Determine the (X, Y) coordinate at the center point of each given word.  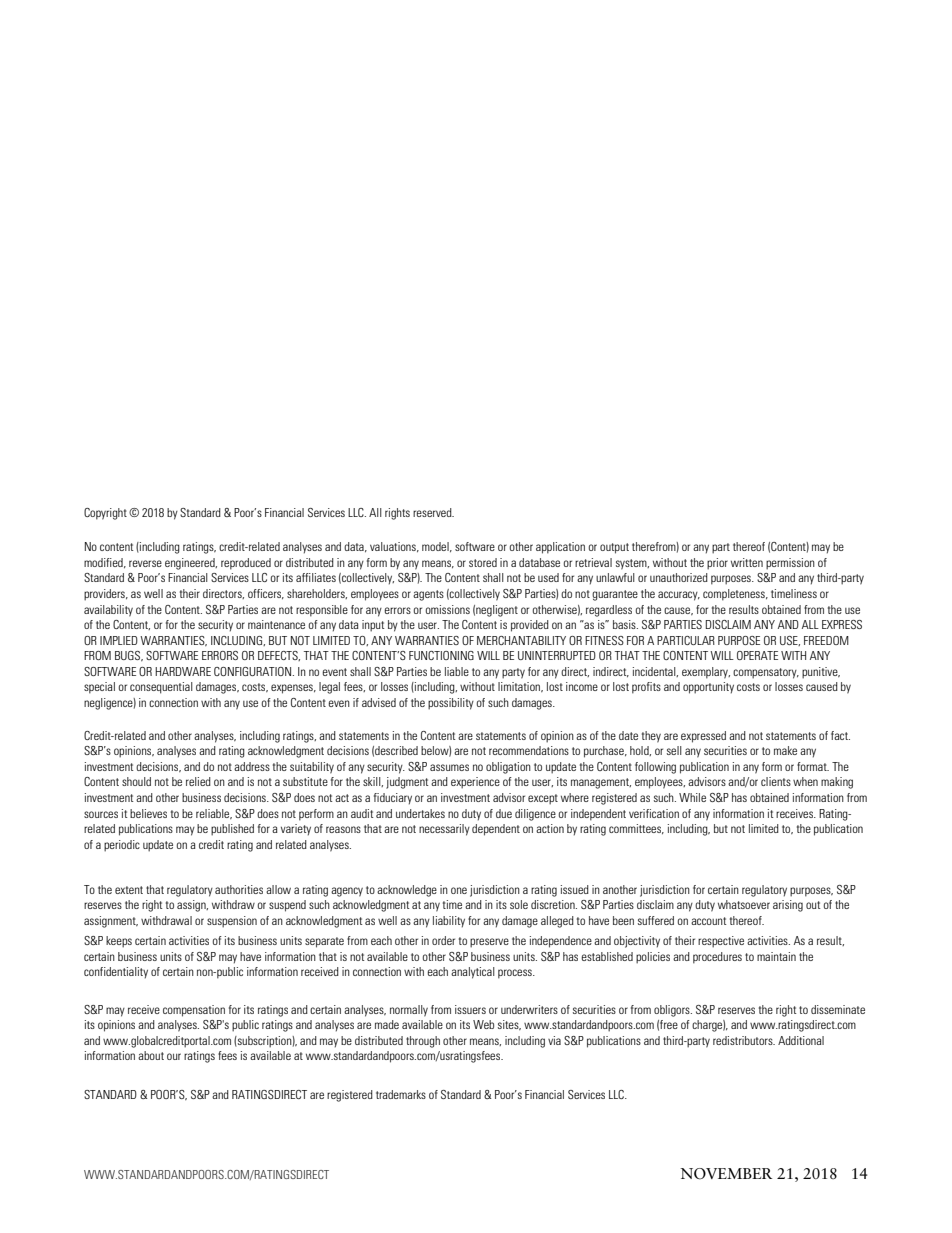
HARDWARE (183, 671)
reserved (433, 512)
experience (475, 783)
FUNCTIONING (441, 655)
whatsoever (744, 904)
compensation (194, 1011)
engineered (191, 564)
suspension (232, 922)
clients (776, 781)
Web (483, 1024)
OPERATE (757, 655)
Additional (801, 1040)
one (459, 890)
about (151, 1055)
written (747, 562)
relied (198, 781)
